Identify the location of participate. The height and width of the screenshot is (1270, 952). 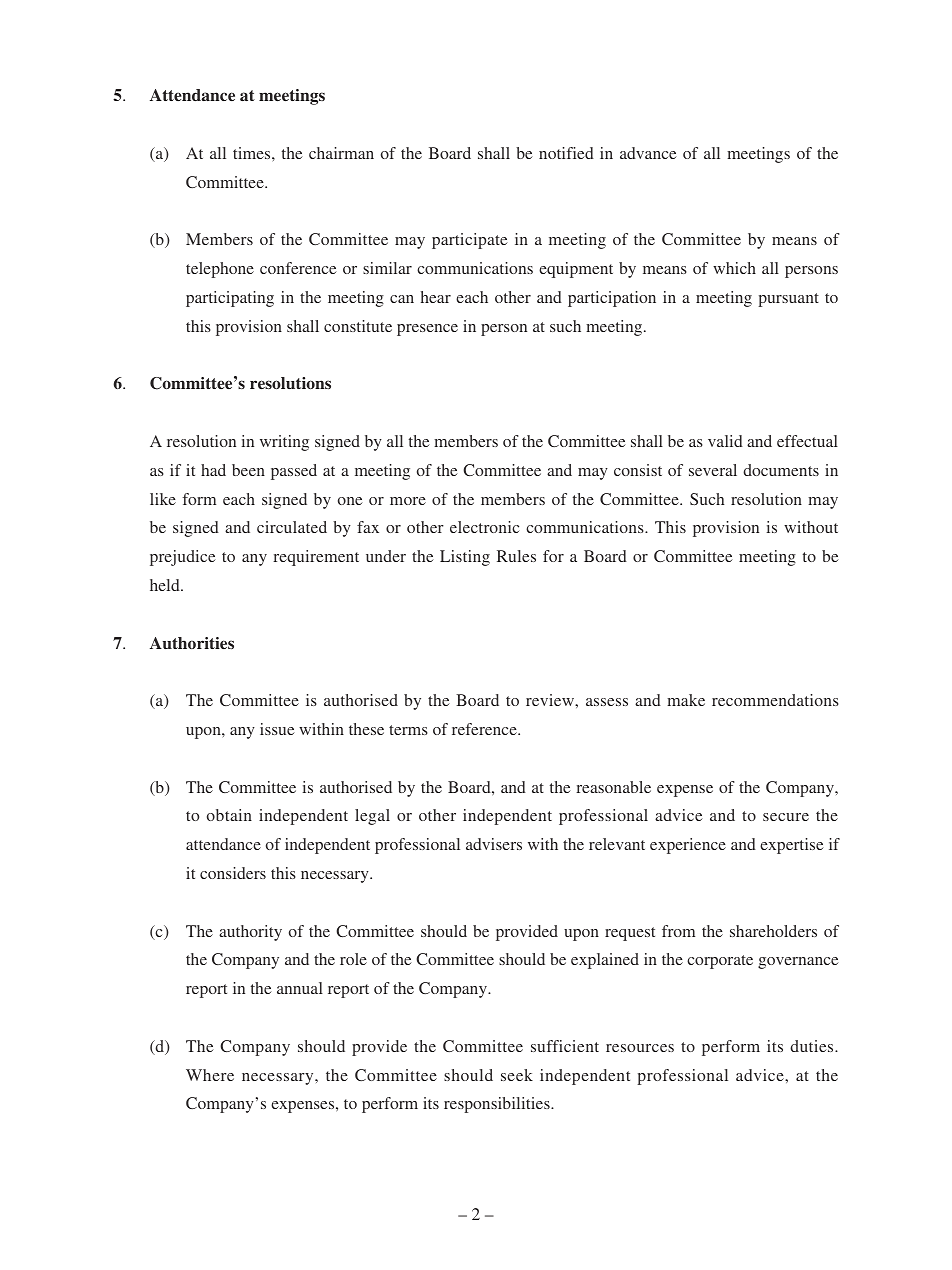
(470, 241).
